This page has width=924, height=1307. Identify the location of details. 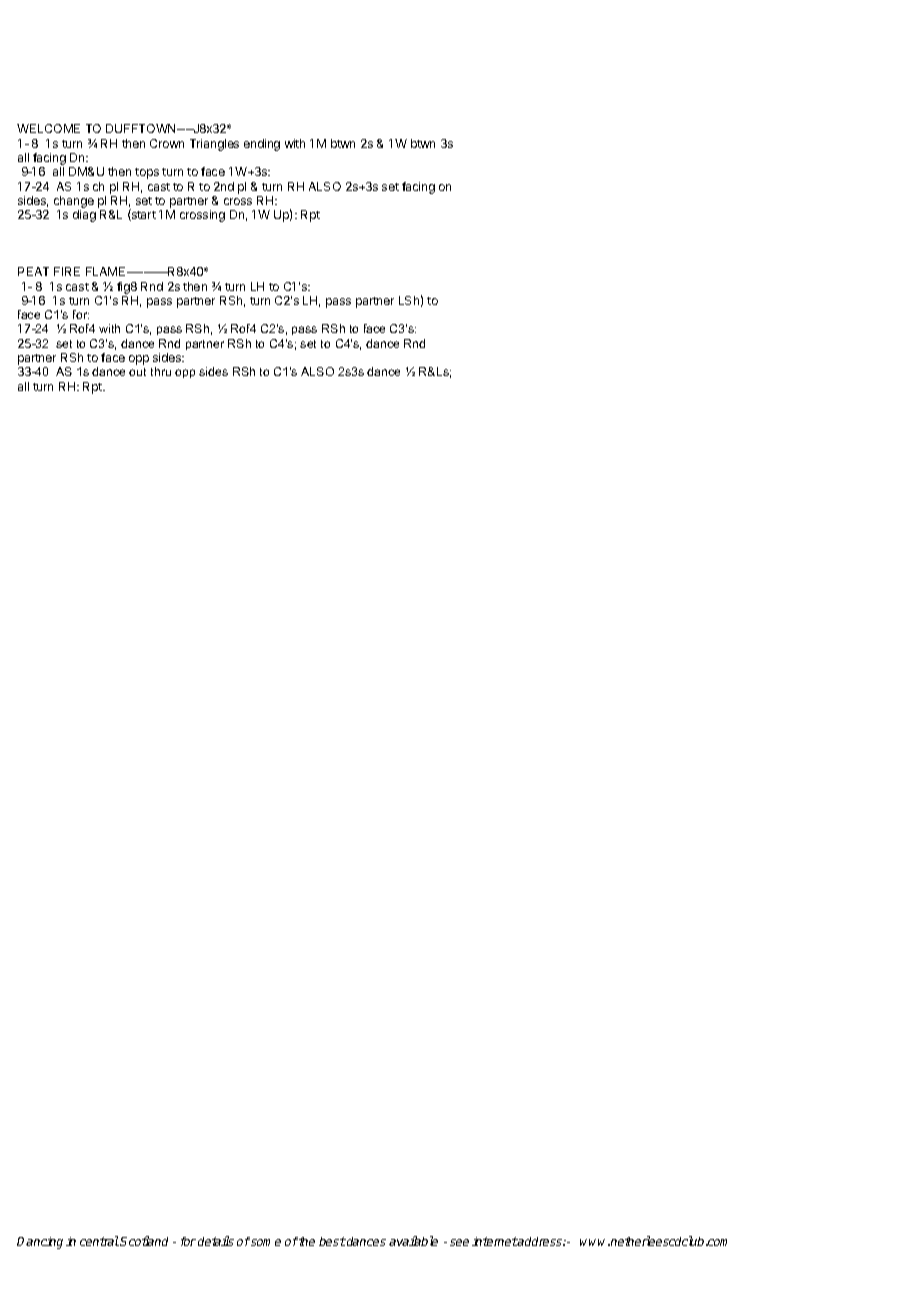
(216, 1241).
